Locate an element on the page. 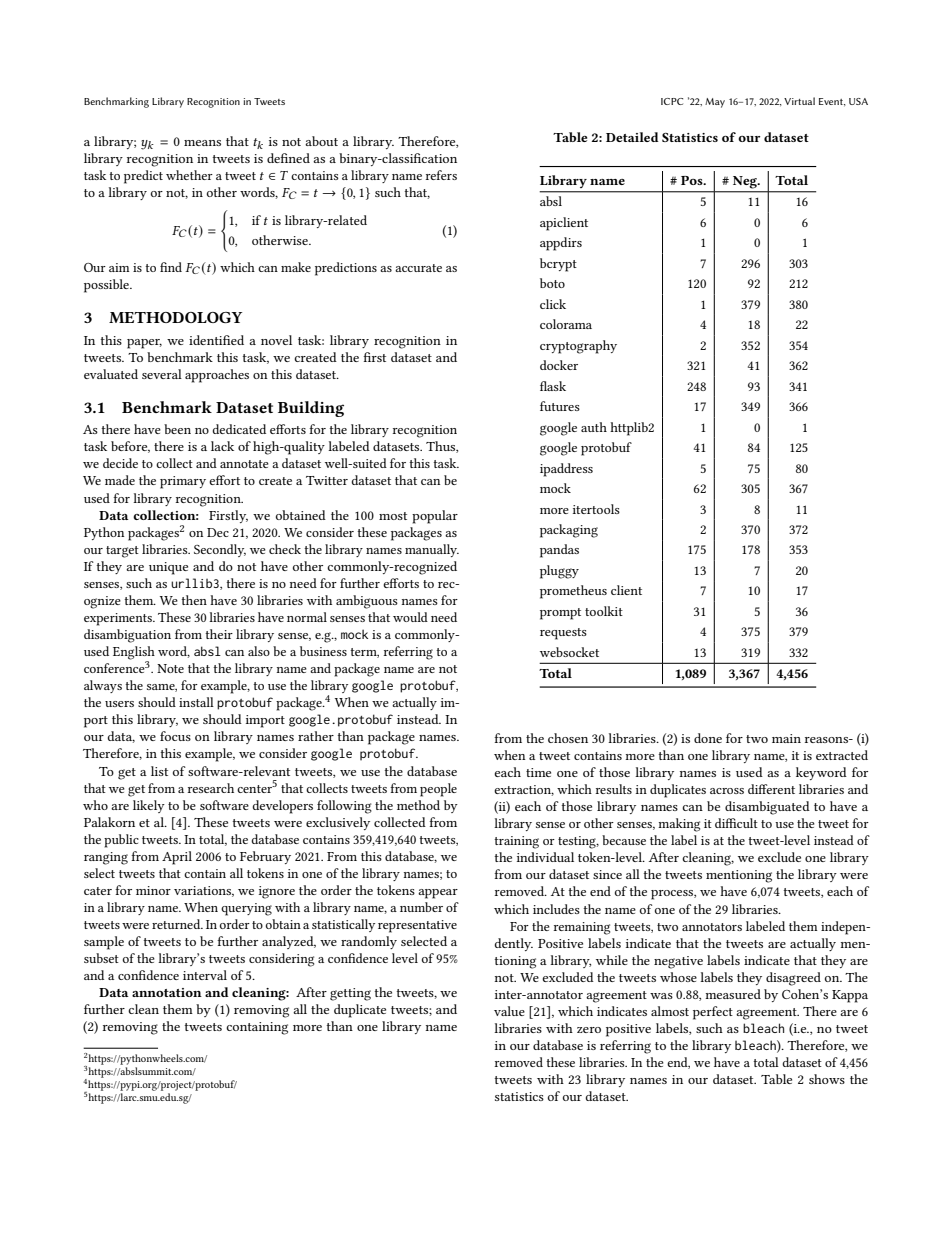 This image has width=952, height=1233. refers is located at coordinates (441, 175).
